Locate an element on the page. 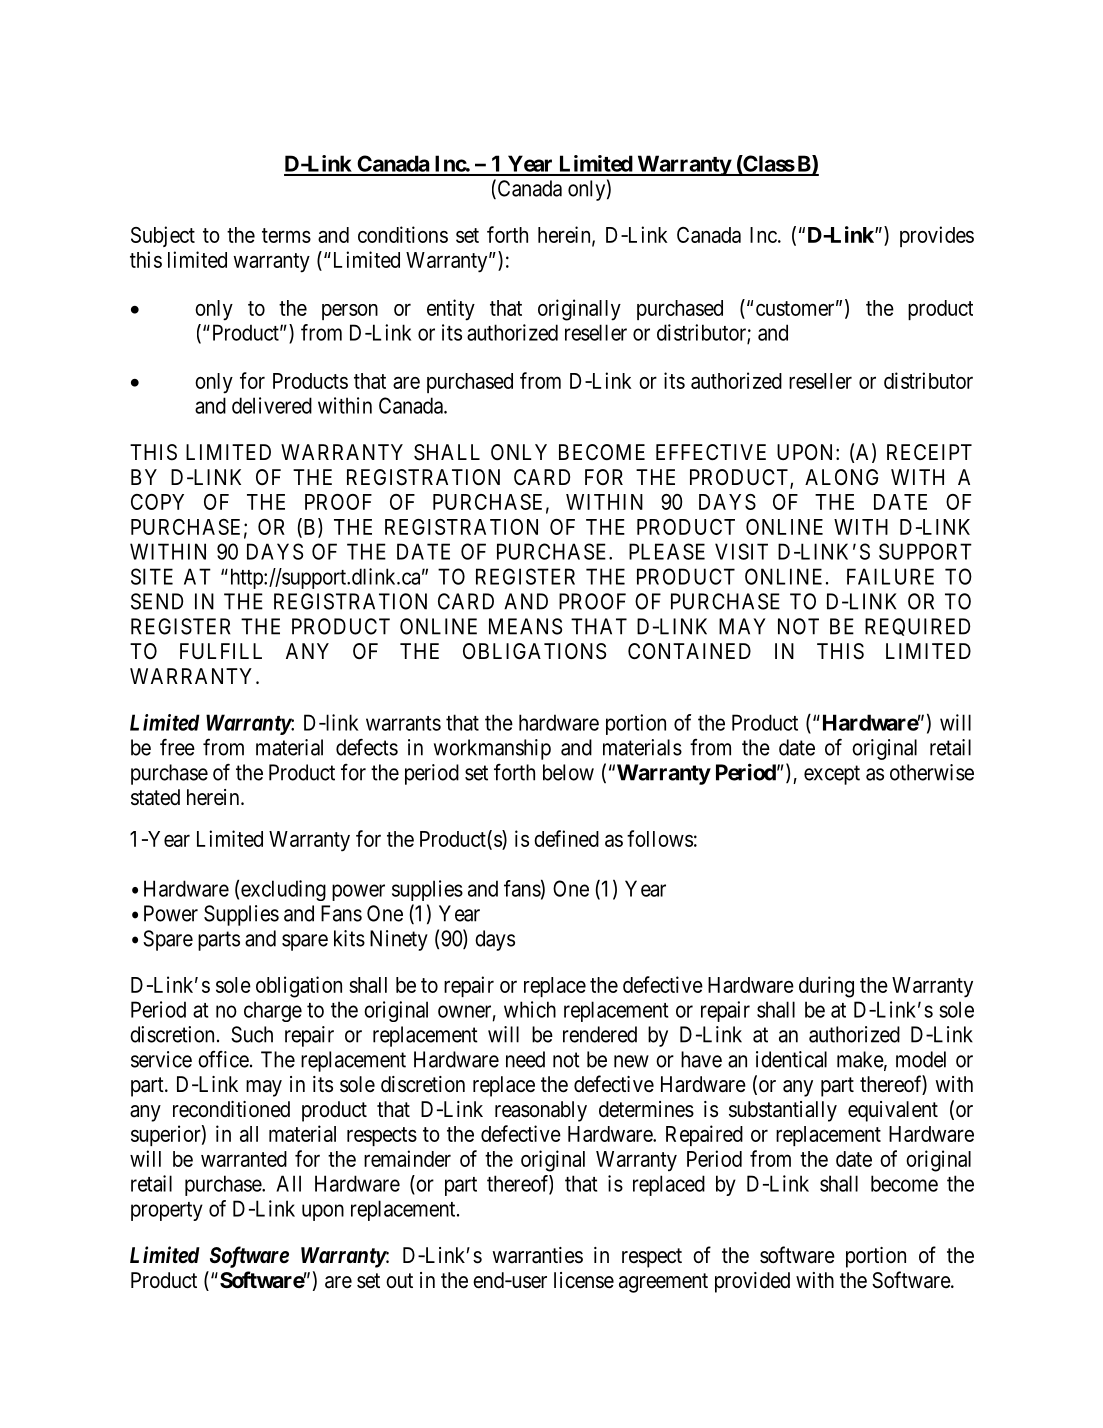 The image size is (1103, 1428). defined is located at coordinates (566, 838).
